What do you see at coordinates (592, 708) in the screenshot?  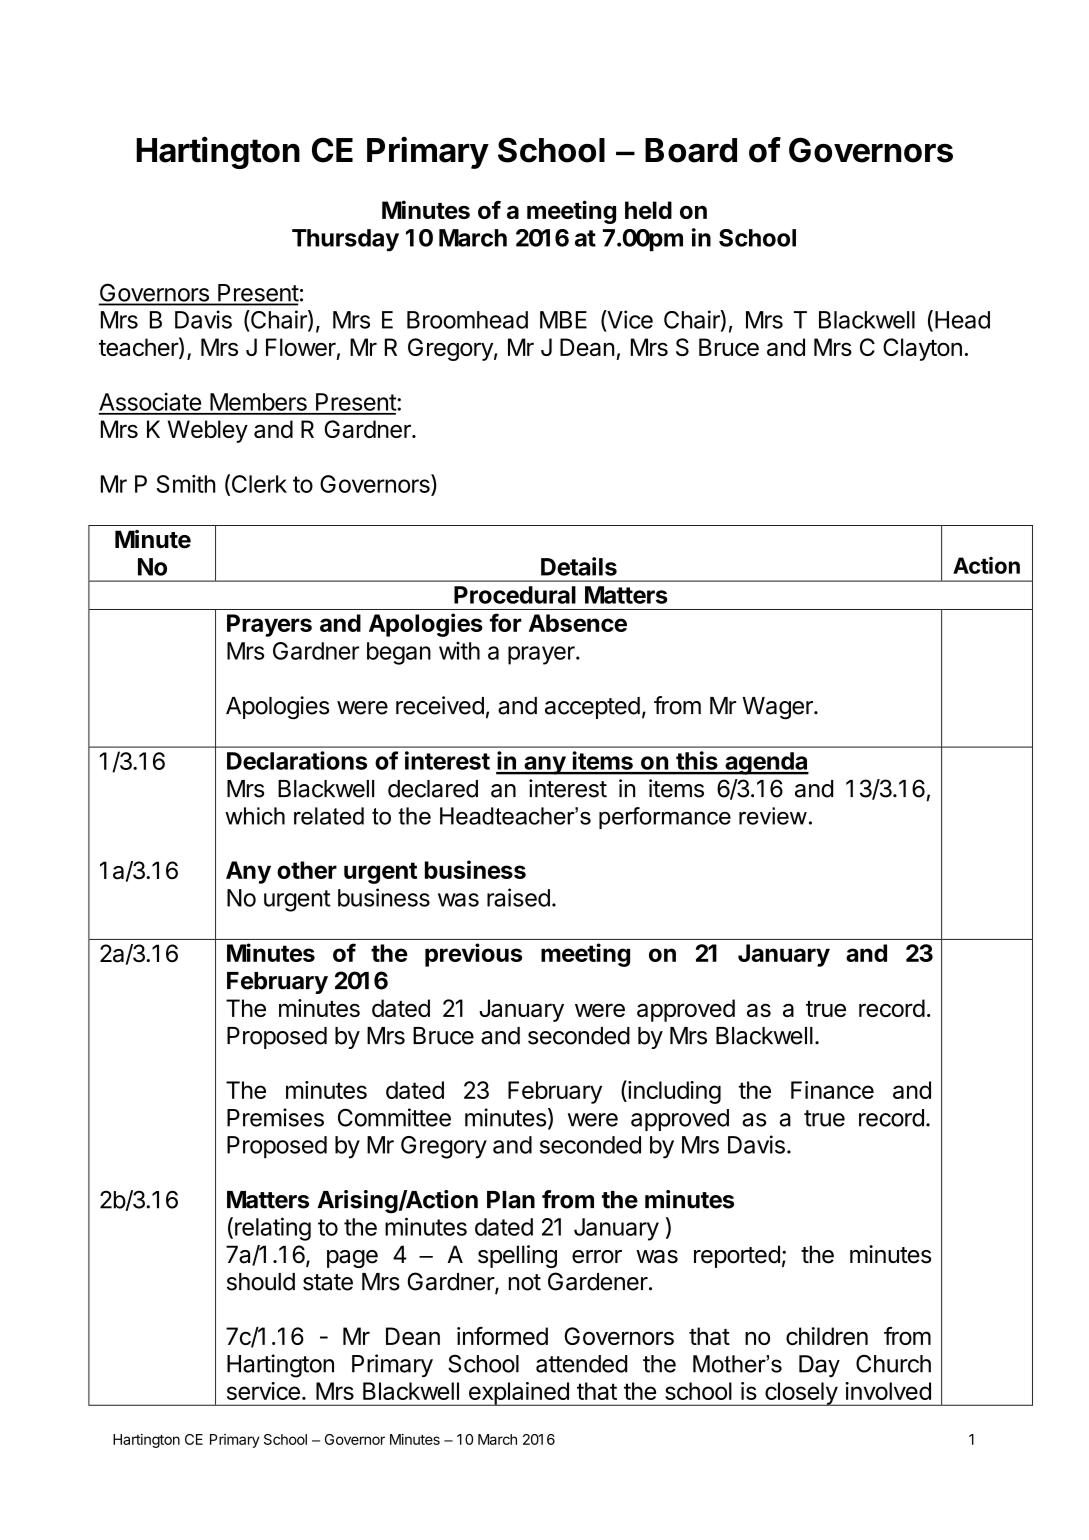 I see `accepted` at bounding box center [592, 708].
